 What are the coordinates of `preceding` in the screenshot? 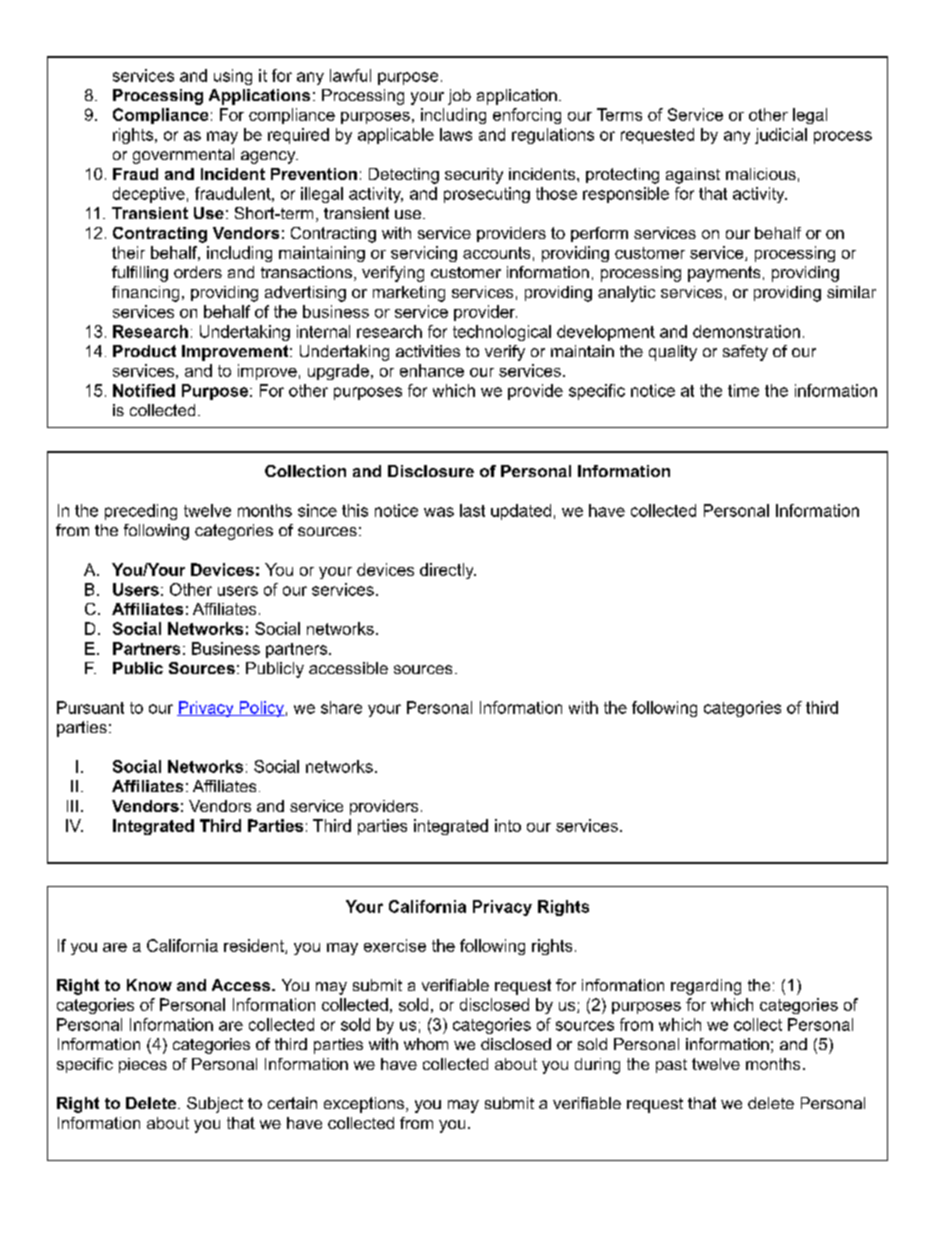 It's located at (141, 512).
